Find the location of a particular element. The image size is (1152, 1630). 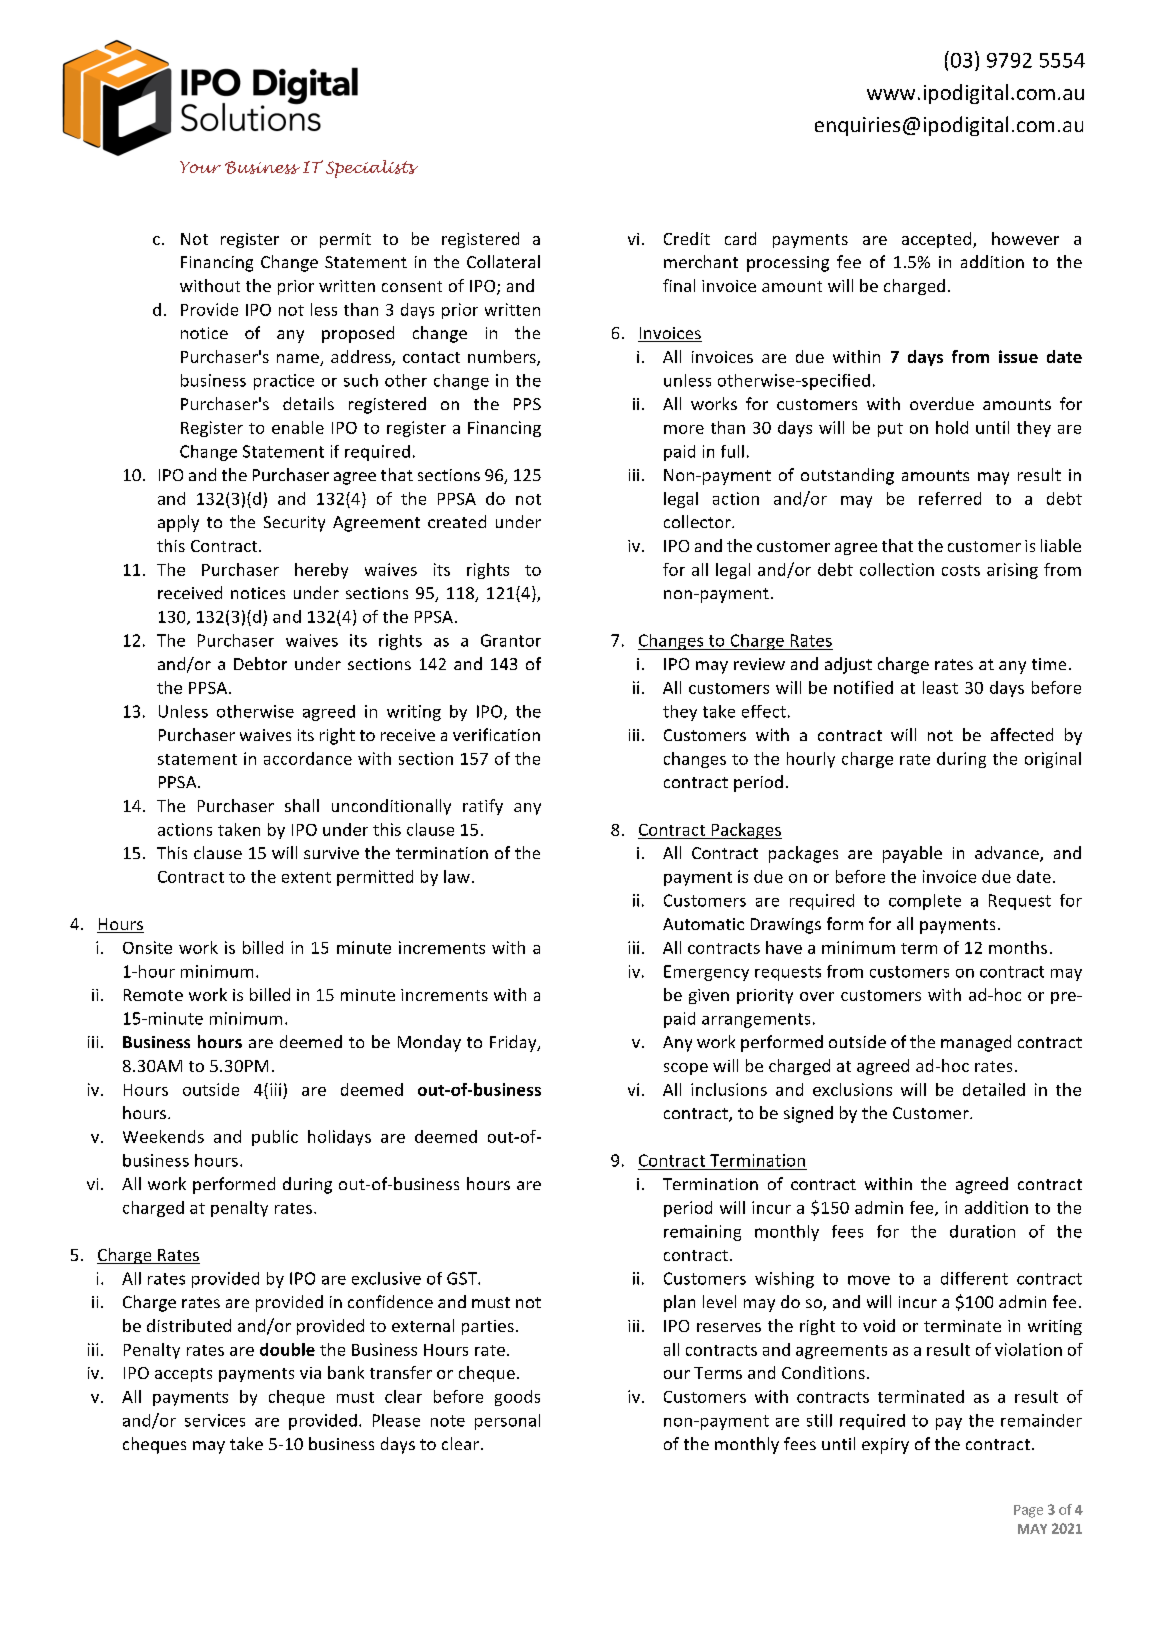

shall is located at coordinates (302, 805).
